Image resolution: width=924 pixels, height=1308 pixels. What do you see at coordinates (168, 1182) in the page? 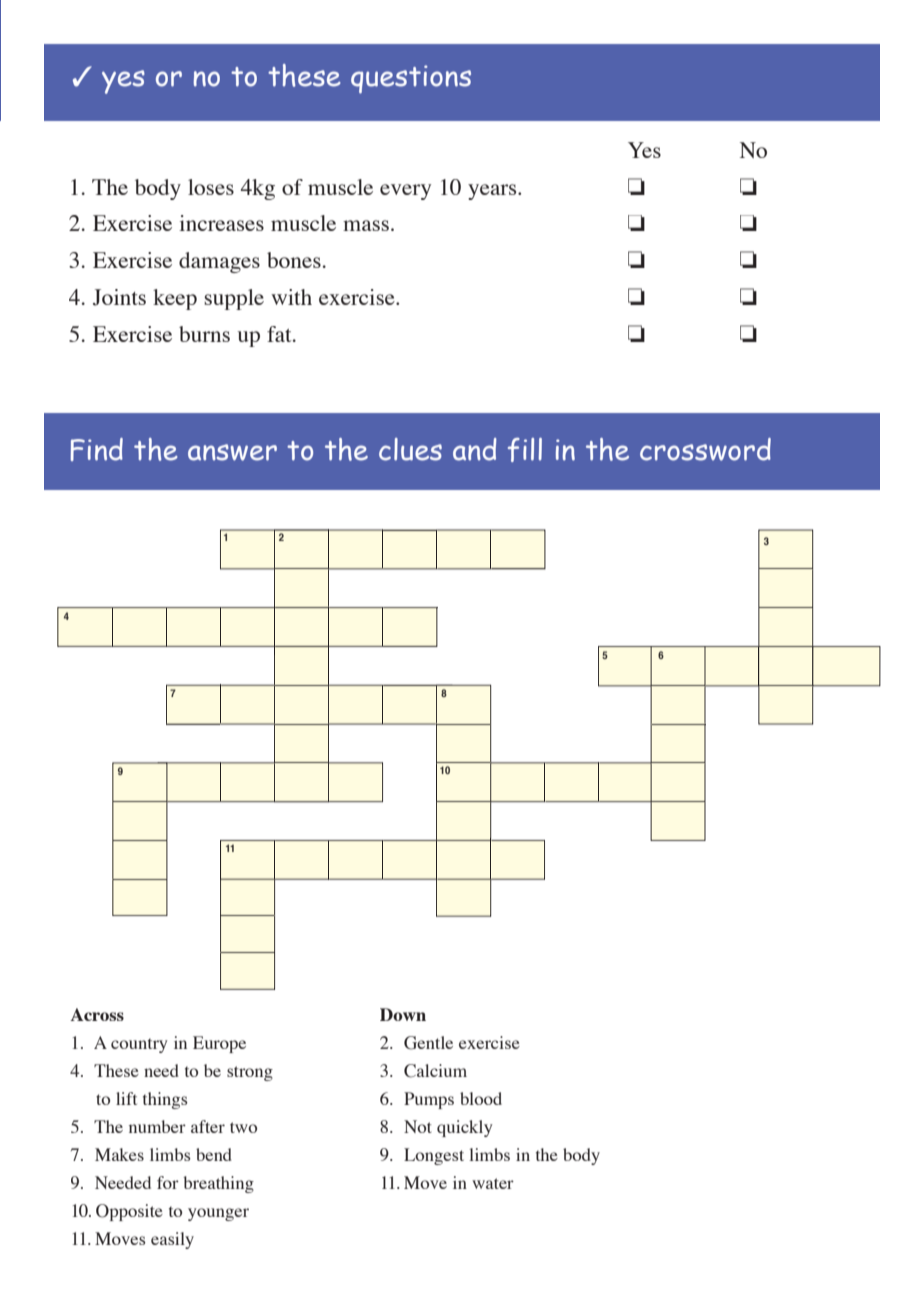
I see `for` at bounding box center [168, 1182].
